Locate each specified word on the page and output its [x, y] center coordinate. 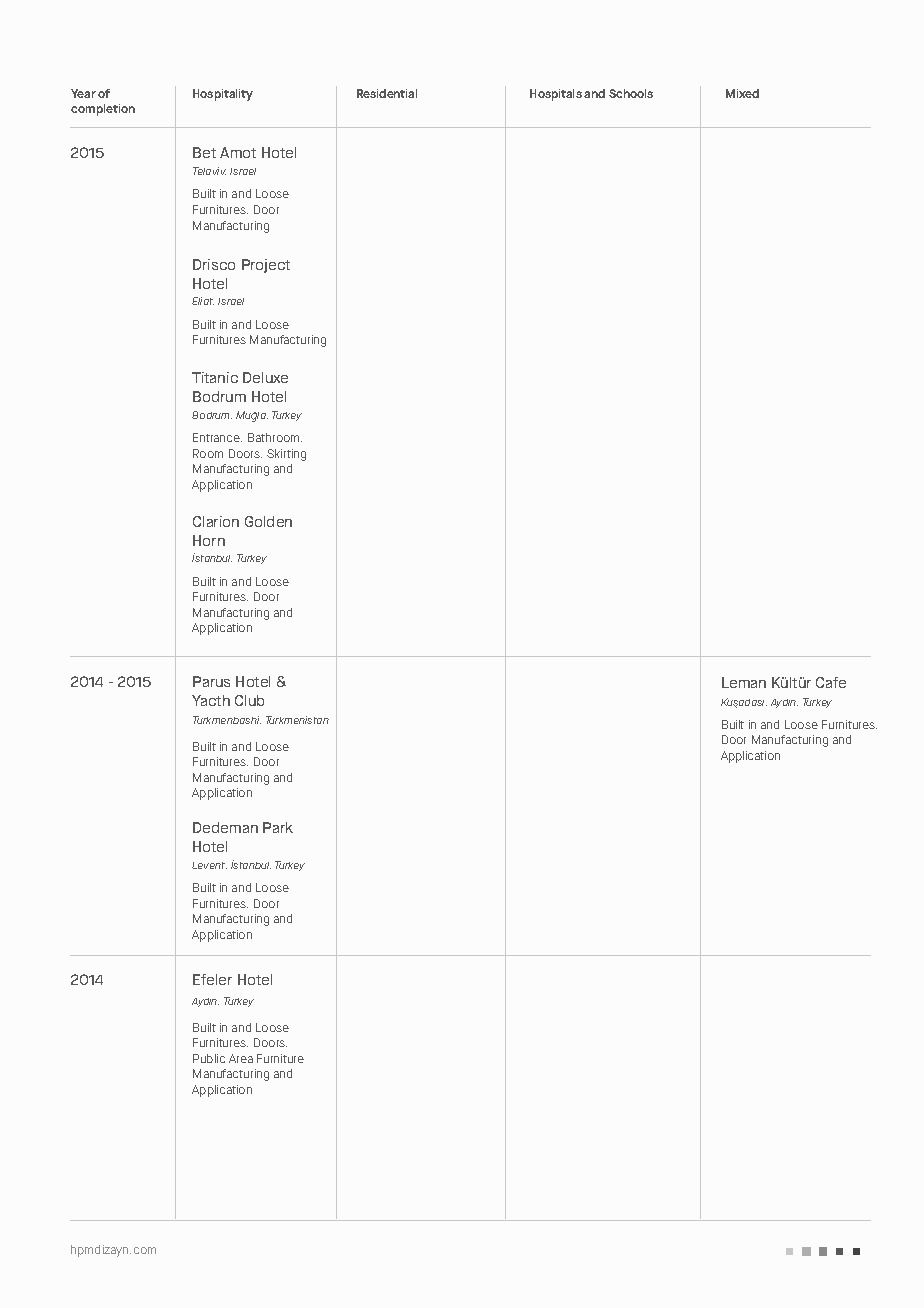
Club [249, 700]
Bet [204, 152]
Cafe [831, 682]
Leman [744, 682]
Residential [387, 93]
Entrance [217, 437]
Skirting [286, 455]
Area [241, 1058]
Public [209, 1058]
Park [278, 827]
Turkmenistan [297, 720]
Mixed [742, 93]
